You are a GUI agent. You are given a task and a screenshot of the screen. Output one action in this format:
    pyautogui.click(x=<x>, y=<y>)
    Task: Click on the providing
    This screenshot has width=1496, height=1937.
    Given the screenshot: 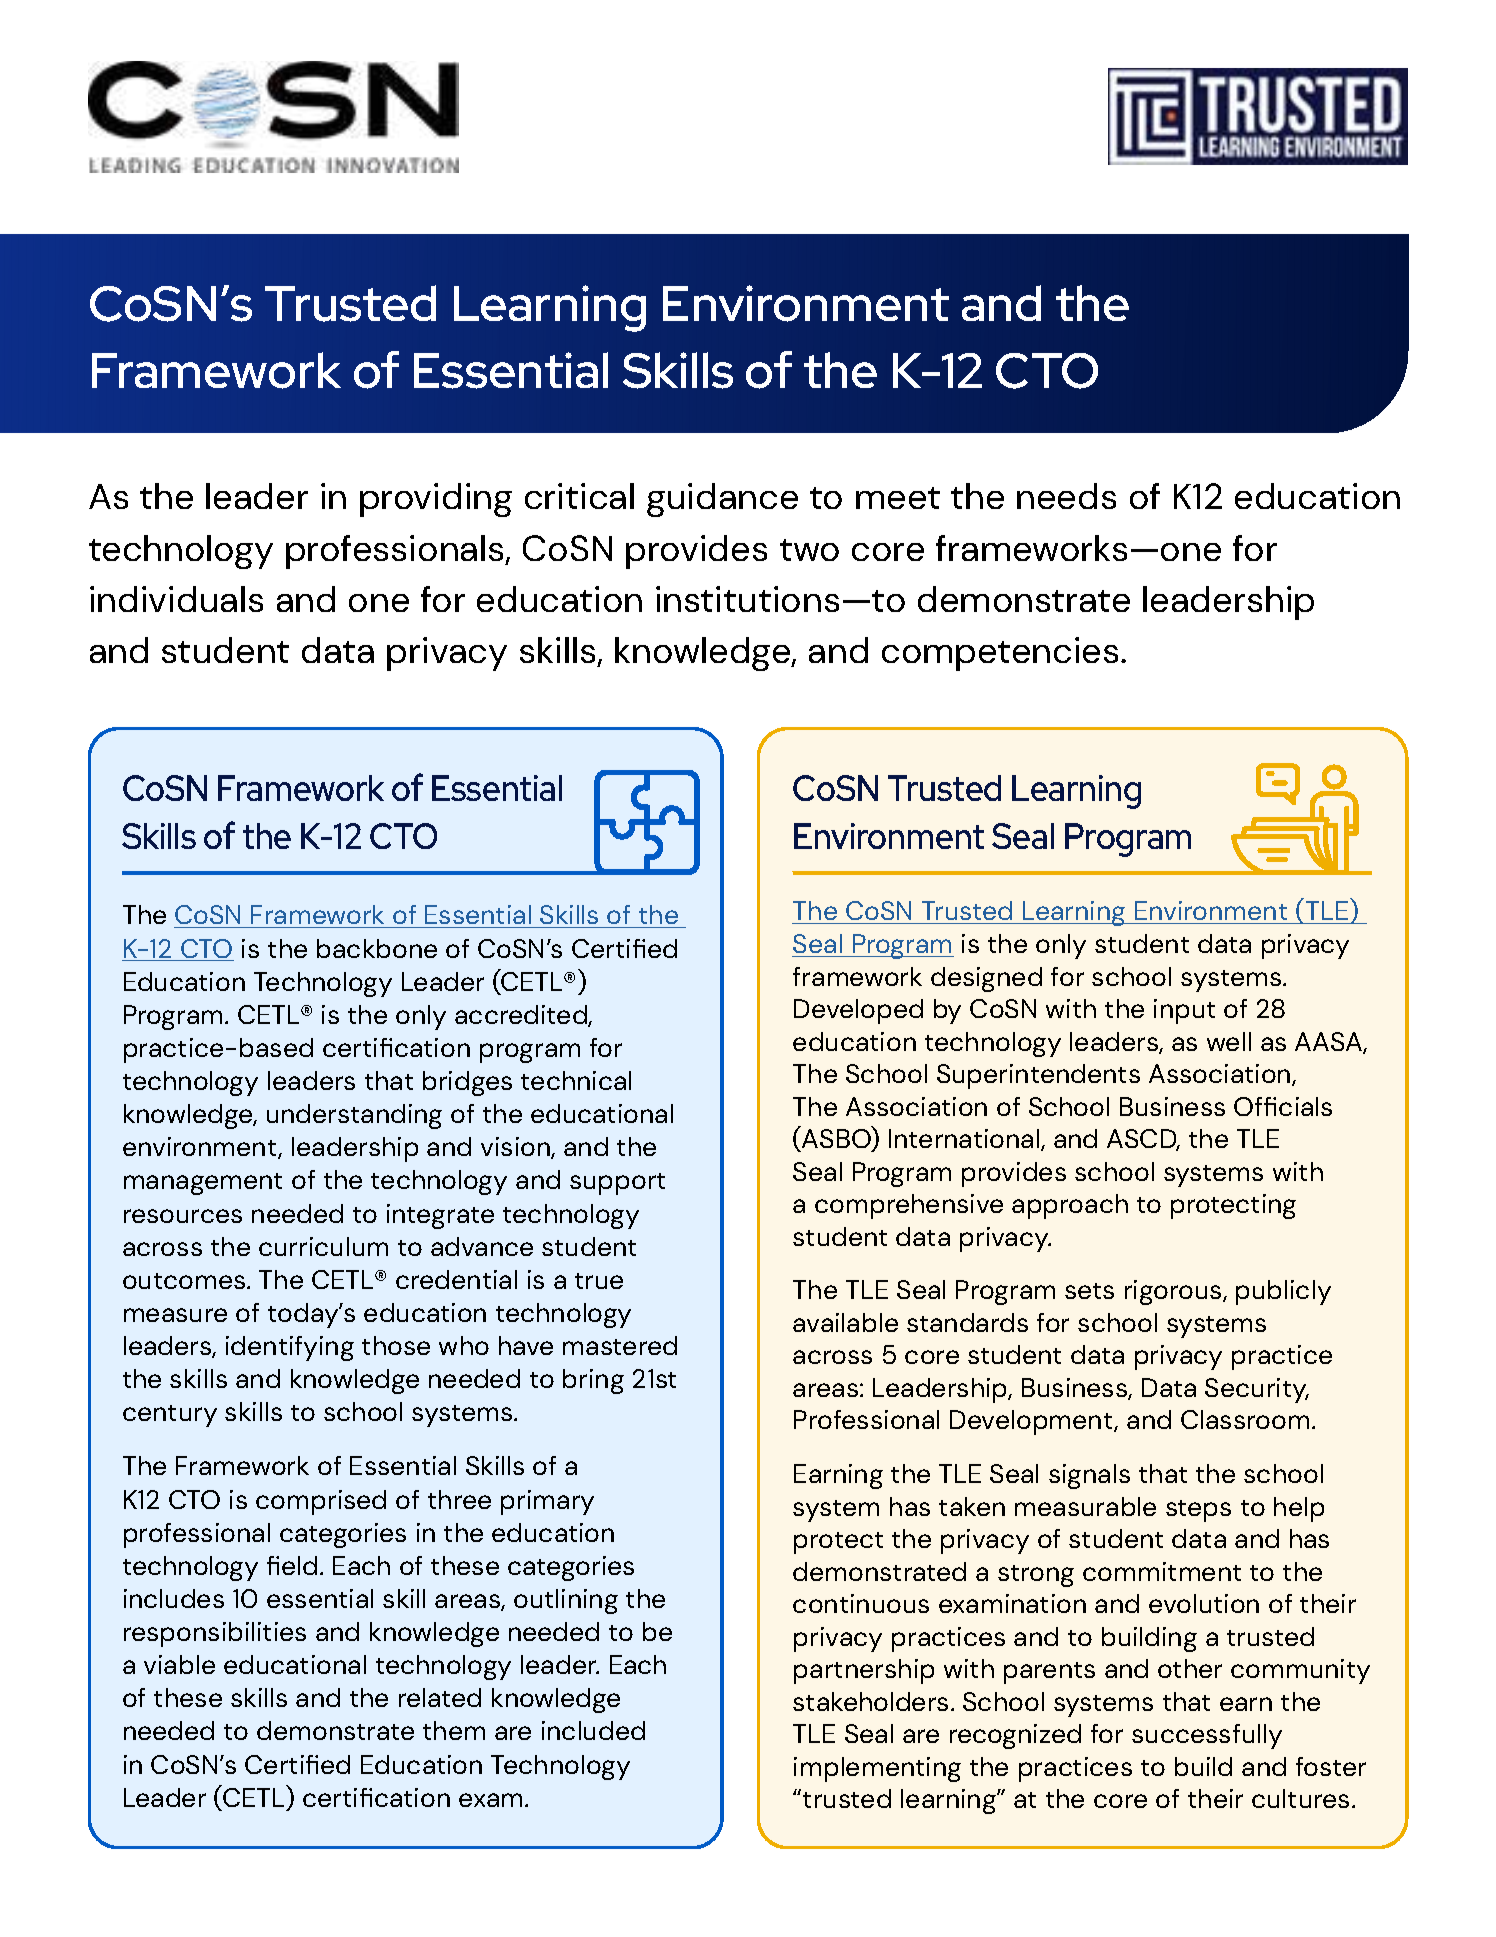 What is the action you would take?
    pyautogui.click(x=436, y=500)
